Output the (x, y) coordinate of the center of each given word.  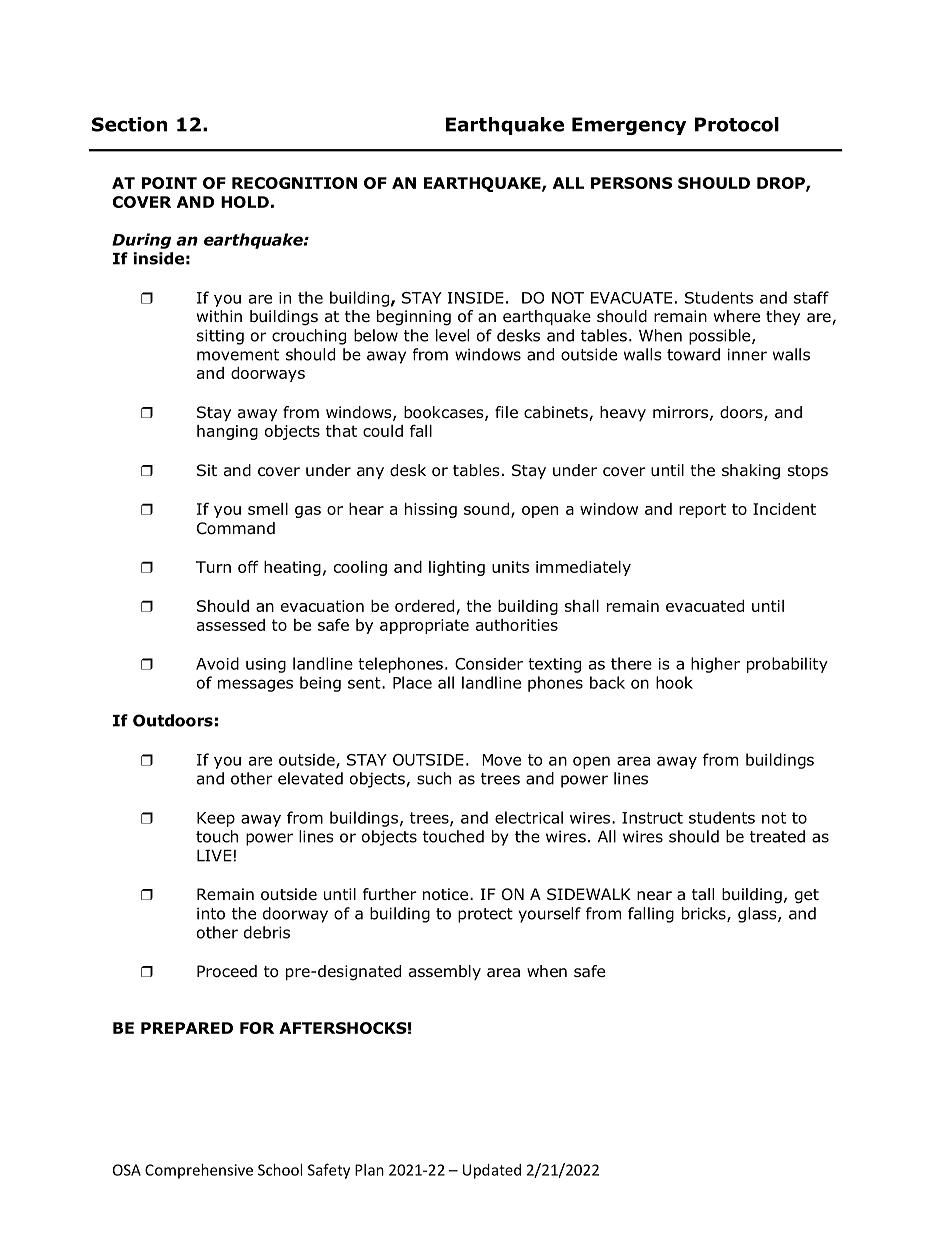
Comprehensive (199, 1171)
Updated (492, 1171)
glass (758, 915)
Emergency (629, 126)
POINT (169, 183)
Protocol (737, 124)
